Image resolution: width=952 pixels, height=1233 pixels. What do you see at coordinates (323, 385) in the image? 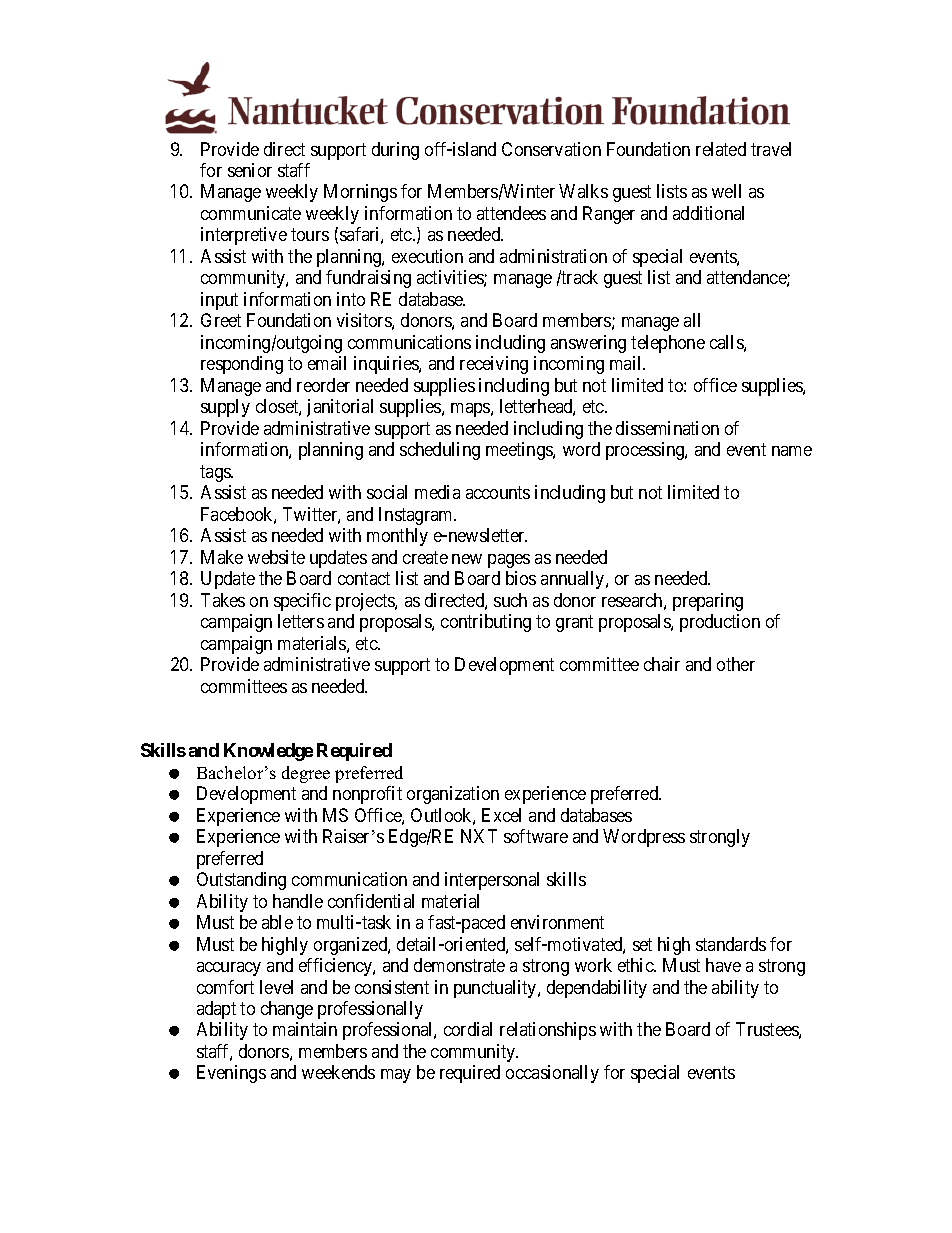
I see `reorder` at bounding box center [323, 385].
